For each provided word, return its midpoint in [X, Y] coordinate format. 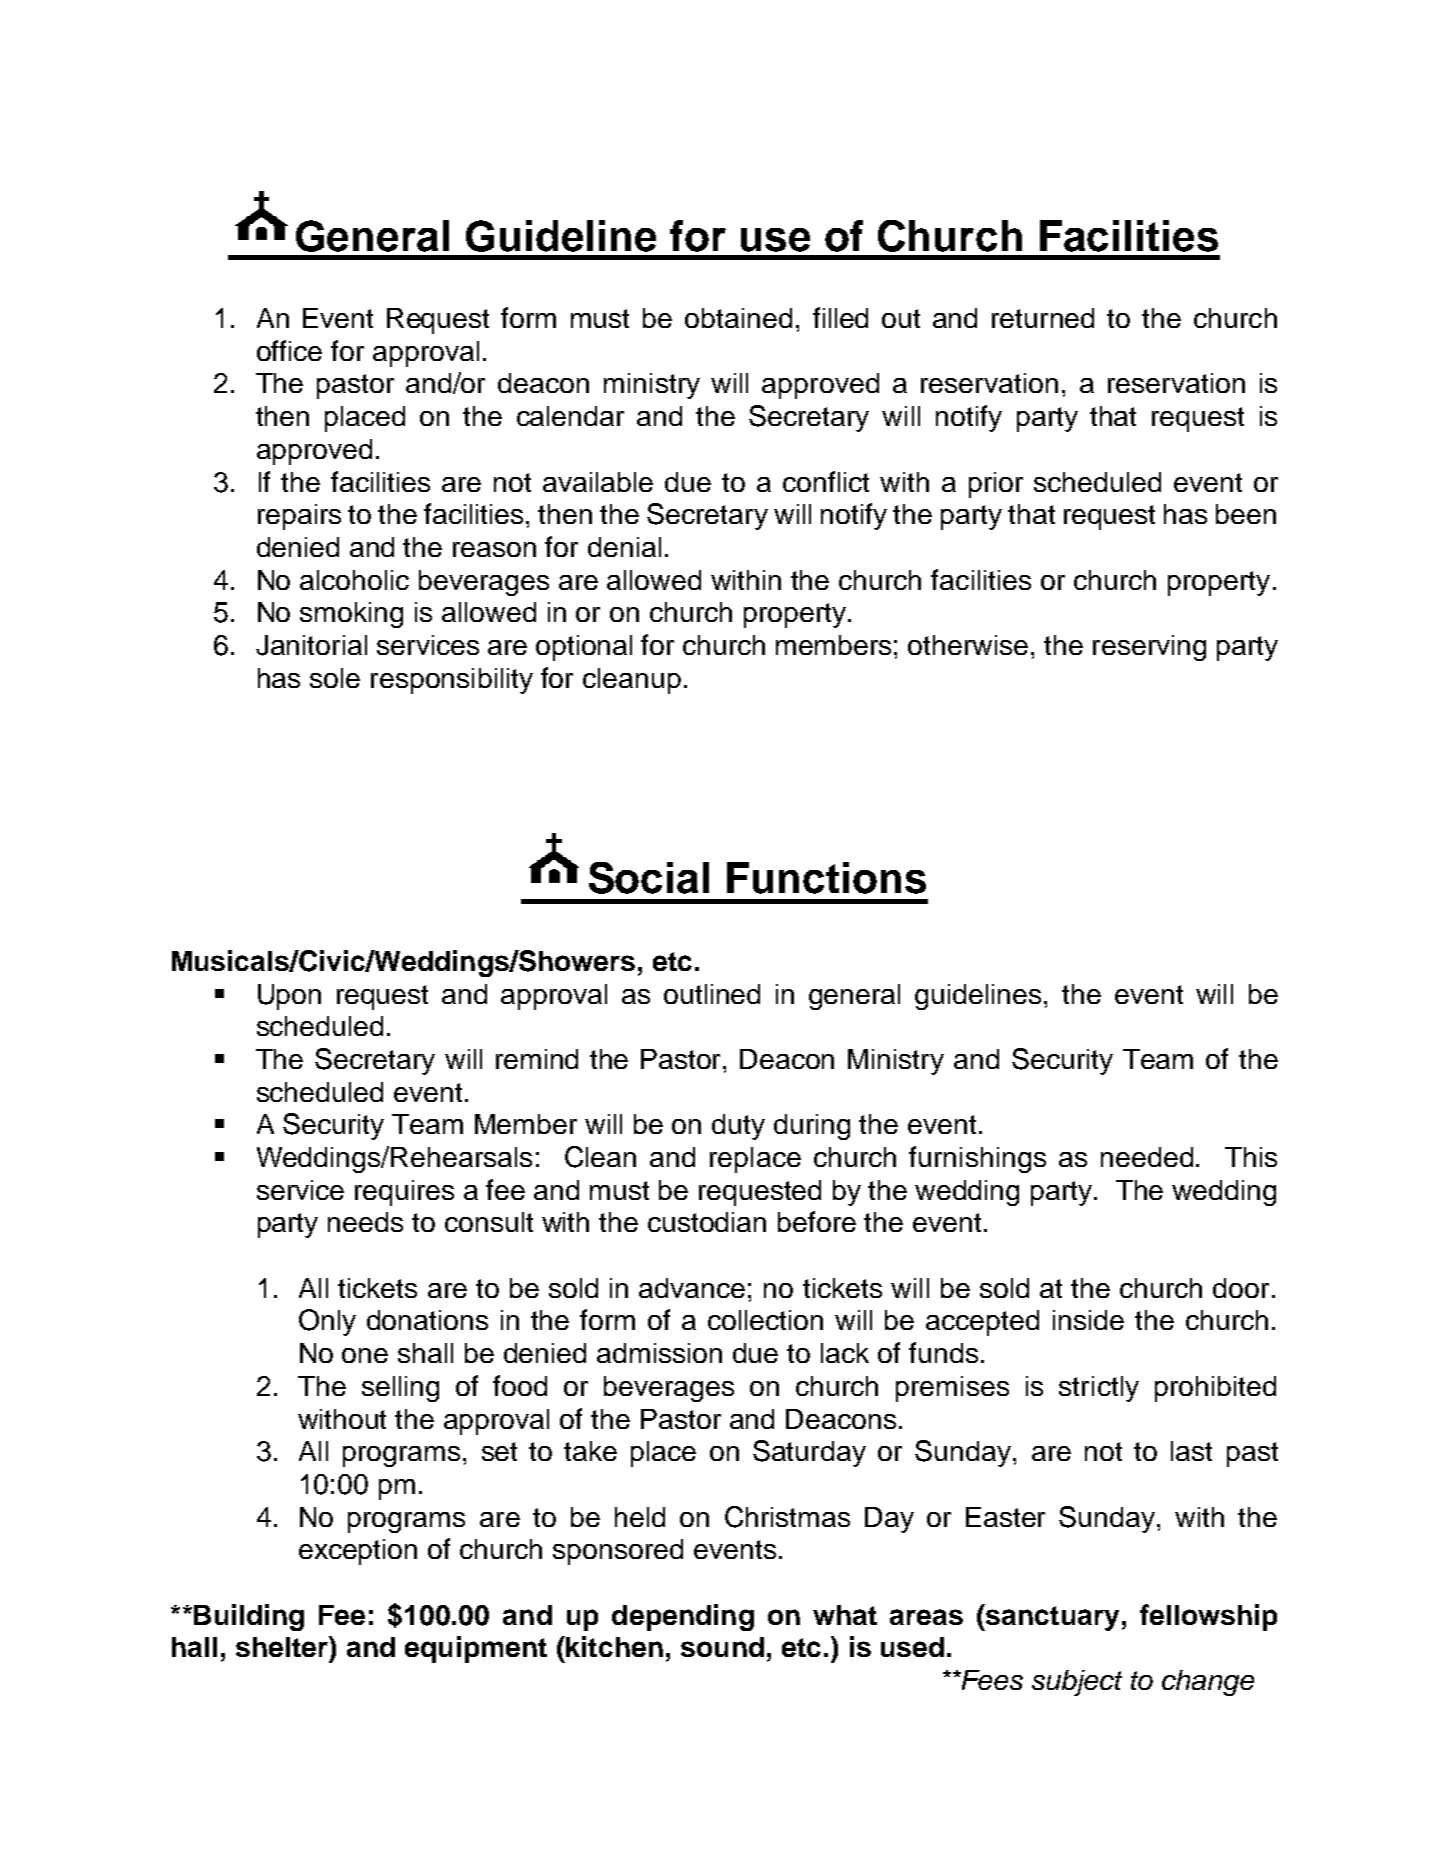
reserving [1149, 648]
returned [1043, 318]
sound [722, 1647]
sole [335, 678]
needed [1147, 1157]
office [289, 350]
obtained [738, 318]
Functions [826, 878]
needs [365, 1222]
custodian [707, 1222]
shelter [283, 1646]
